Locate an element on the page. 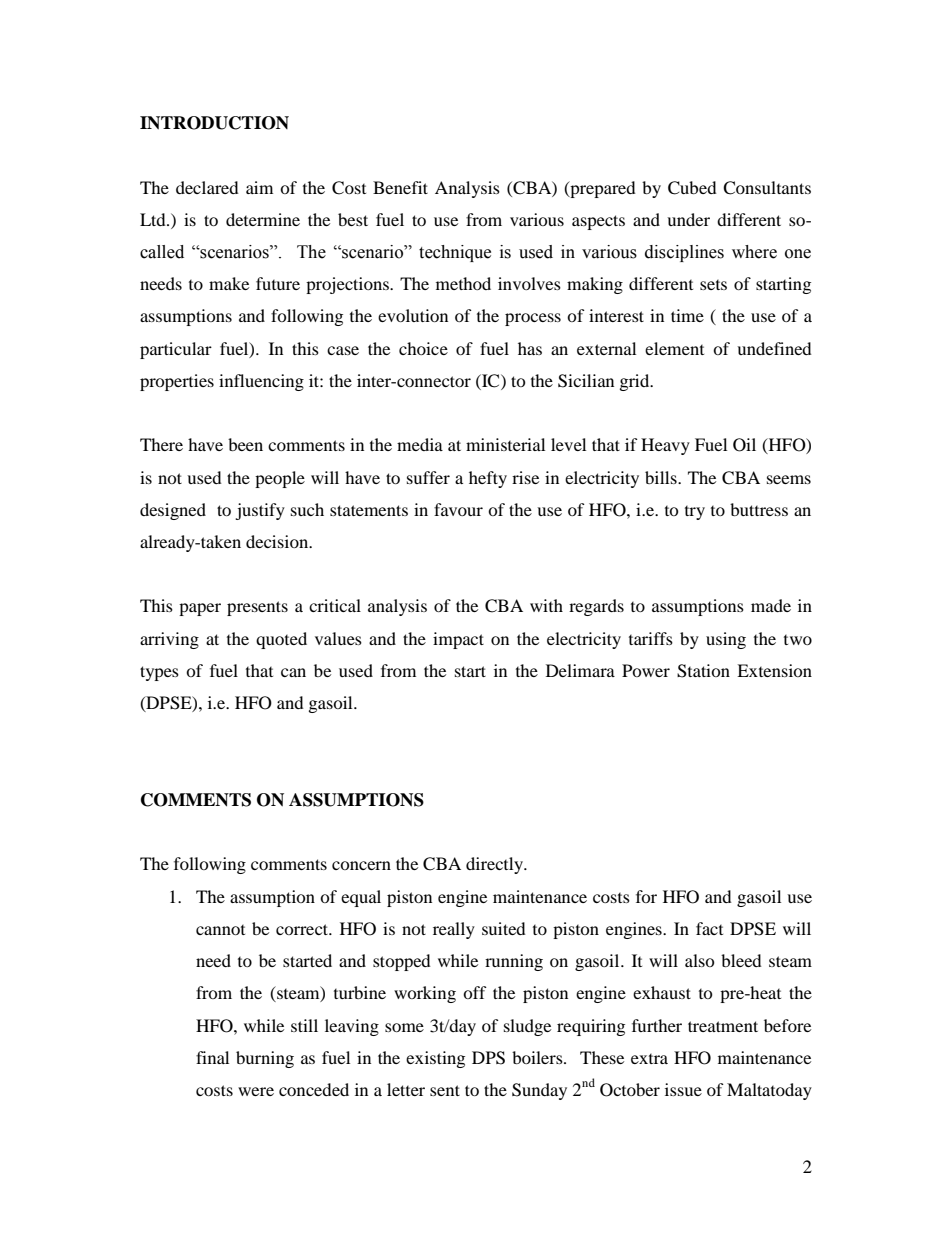 Image resolution: width=952 pixels, height=1233 pixels. paper is located at coordinates (200, 609).
